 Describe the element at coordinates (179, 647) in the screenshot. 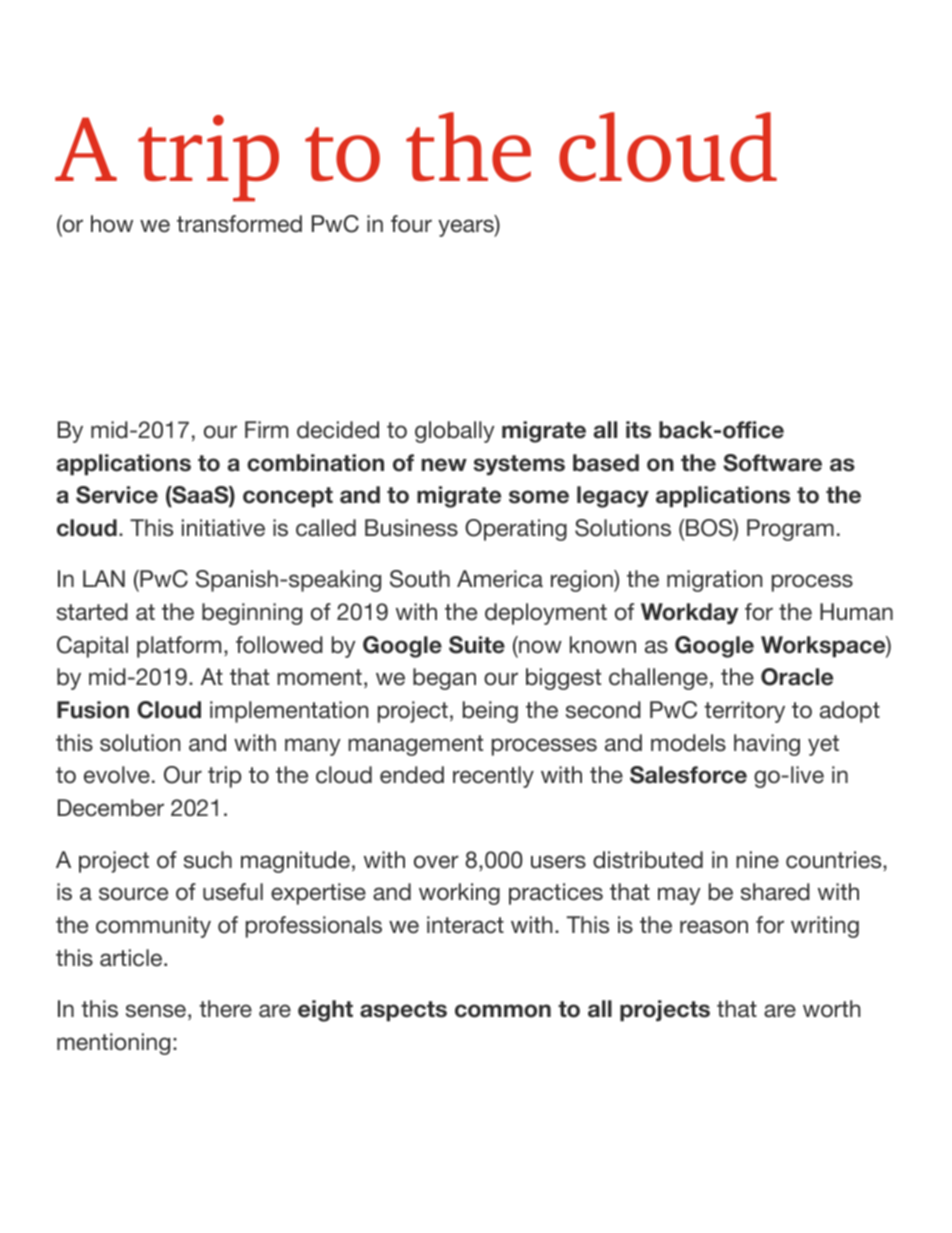

I see `platform` at that location.
